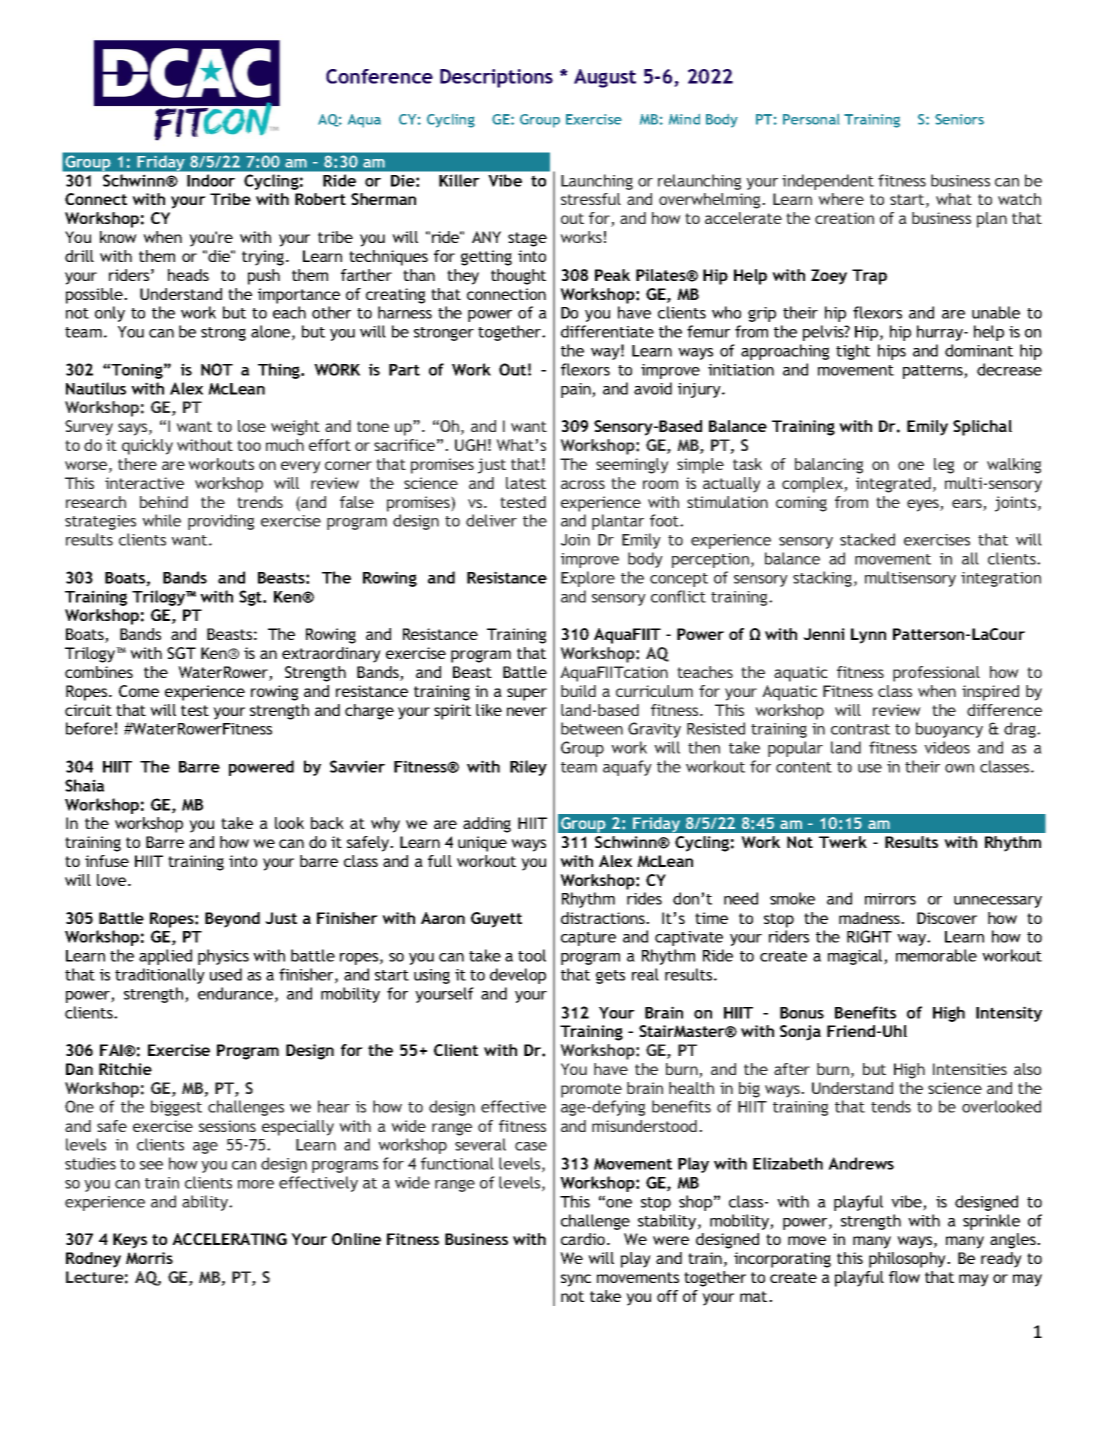  What do you see at coordinates (211, 180) in the page?
I see `Indoor` at bounding box center [211, 180].
